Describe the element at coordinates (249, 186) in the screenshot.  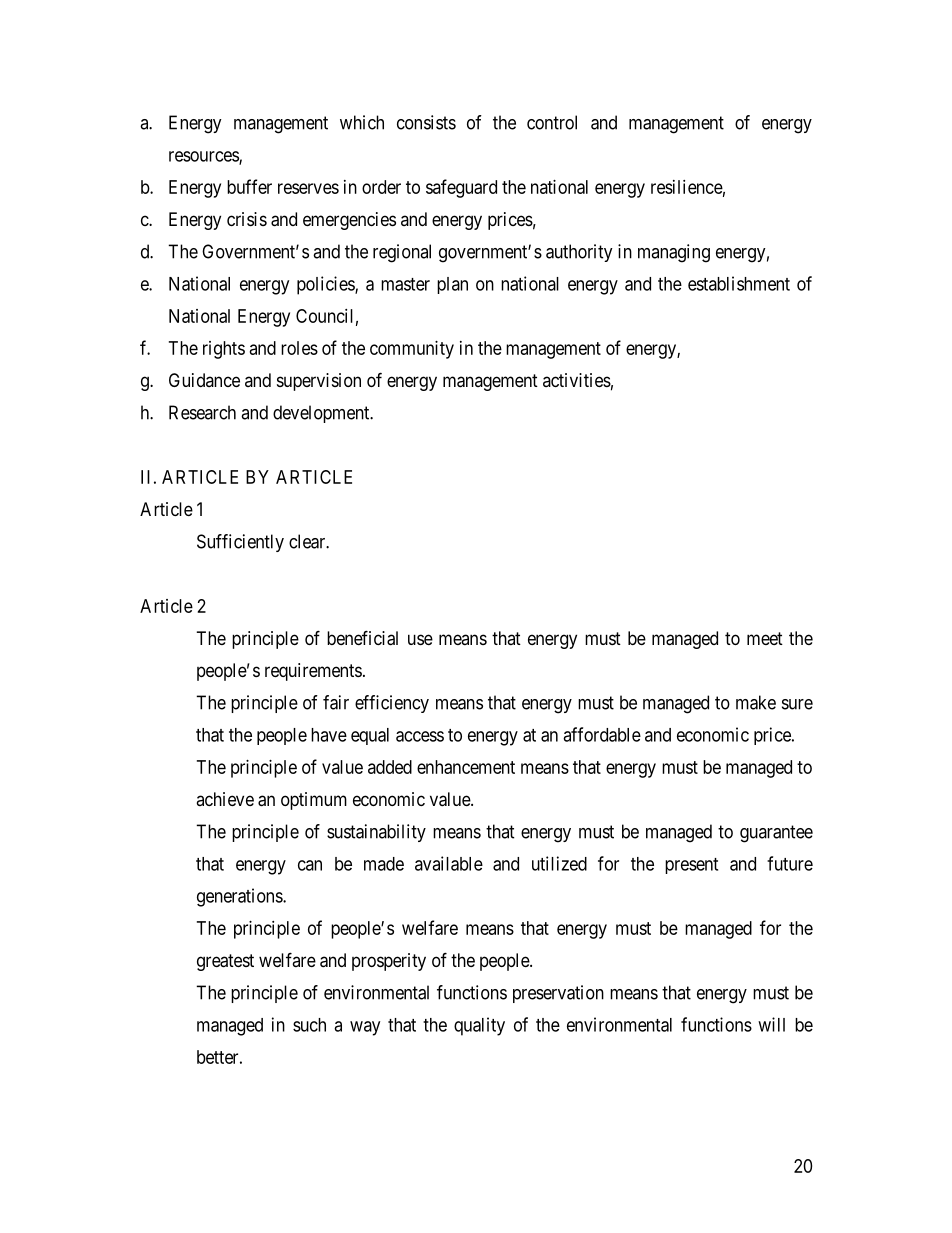
I see `buffer` at that location.
